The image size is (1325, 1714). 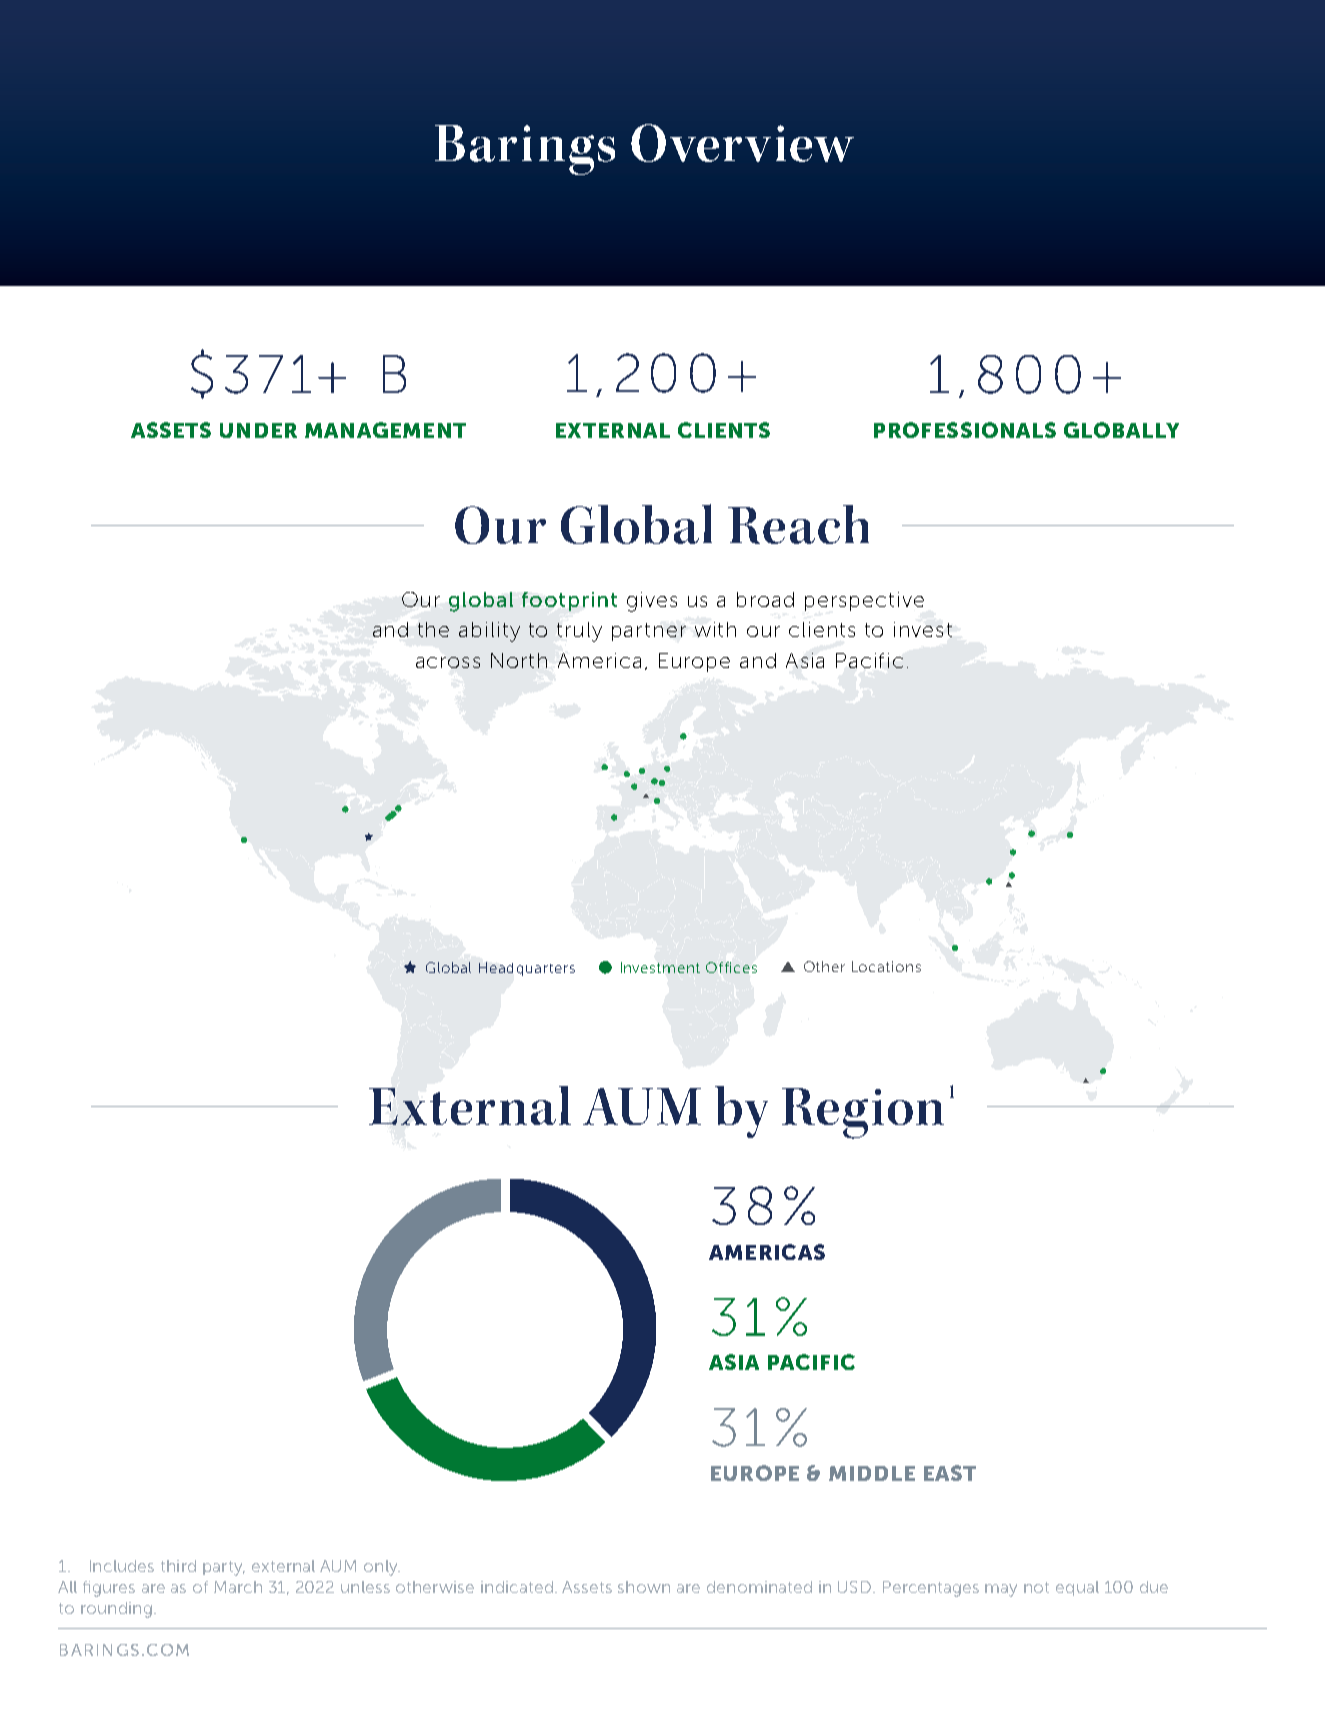 What do you see at coordinates (742, 143) in the page?
I see `Overview` at bounding box center [742, 143].
